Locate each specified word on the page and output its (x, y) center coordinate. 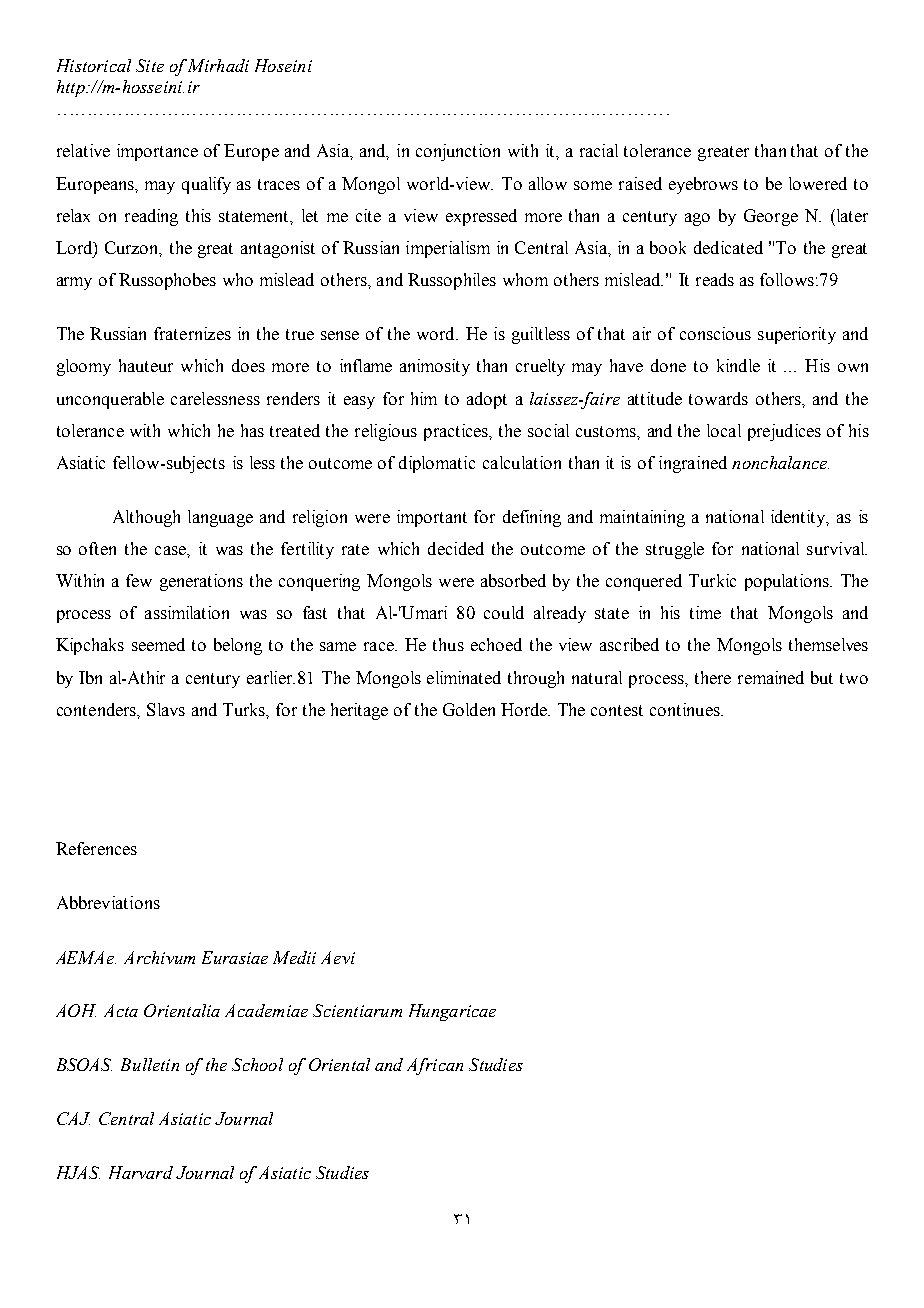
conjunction (458, 152)
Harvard (141, 1172)
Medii (294, 957)
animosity (435, 367)
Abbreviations (108, 902)
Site (150, 65)
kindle (738, 365)
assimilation (187, 612)
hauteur (146, 365)
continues (686, 709)
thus (448, 644)
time (705, 612)
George (771, 217)
